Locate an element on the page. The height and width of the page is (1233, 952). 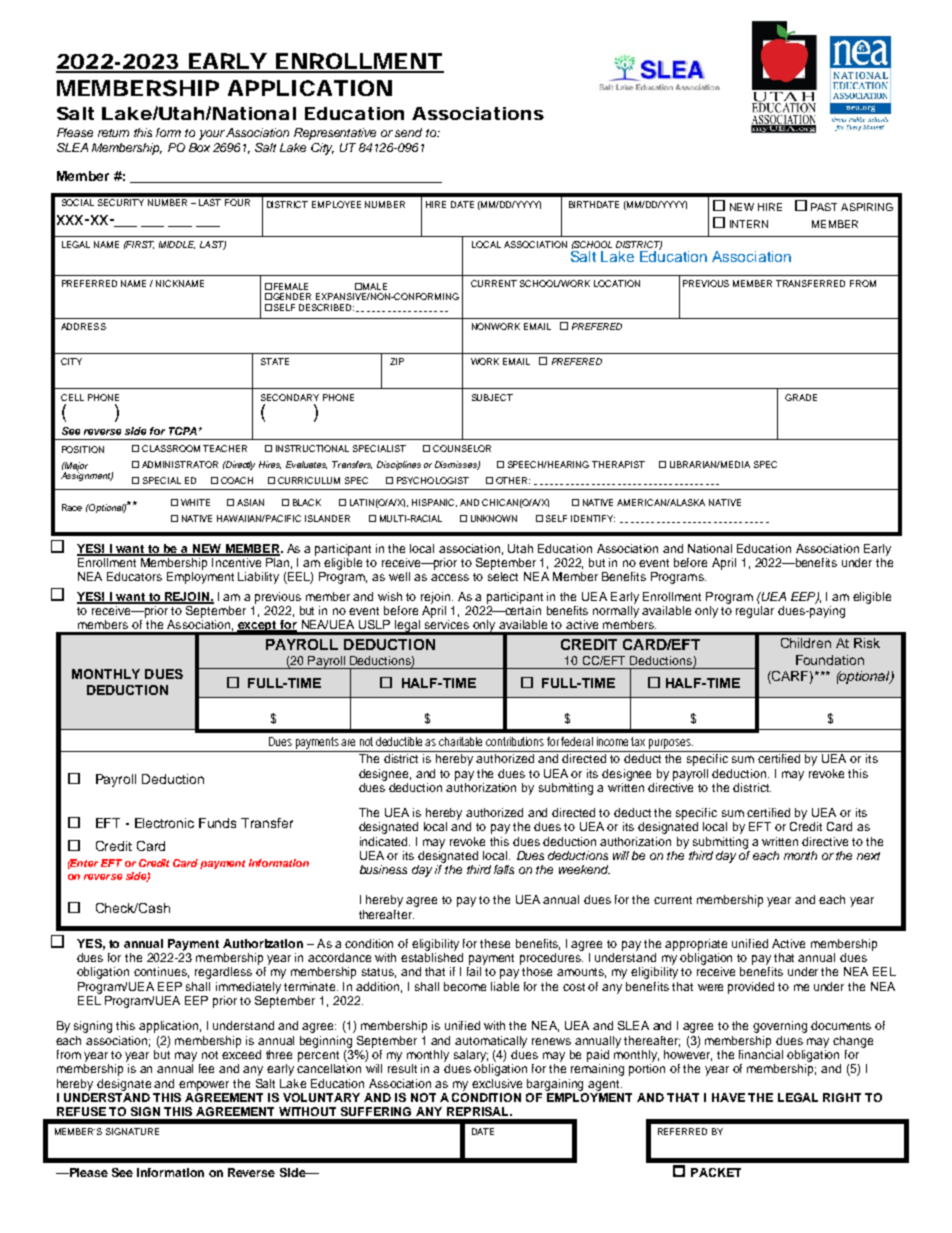
GRADE is located at coordinates (801, 397).
